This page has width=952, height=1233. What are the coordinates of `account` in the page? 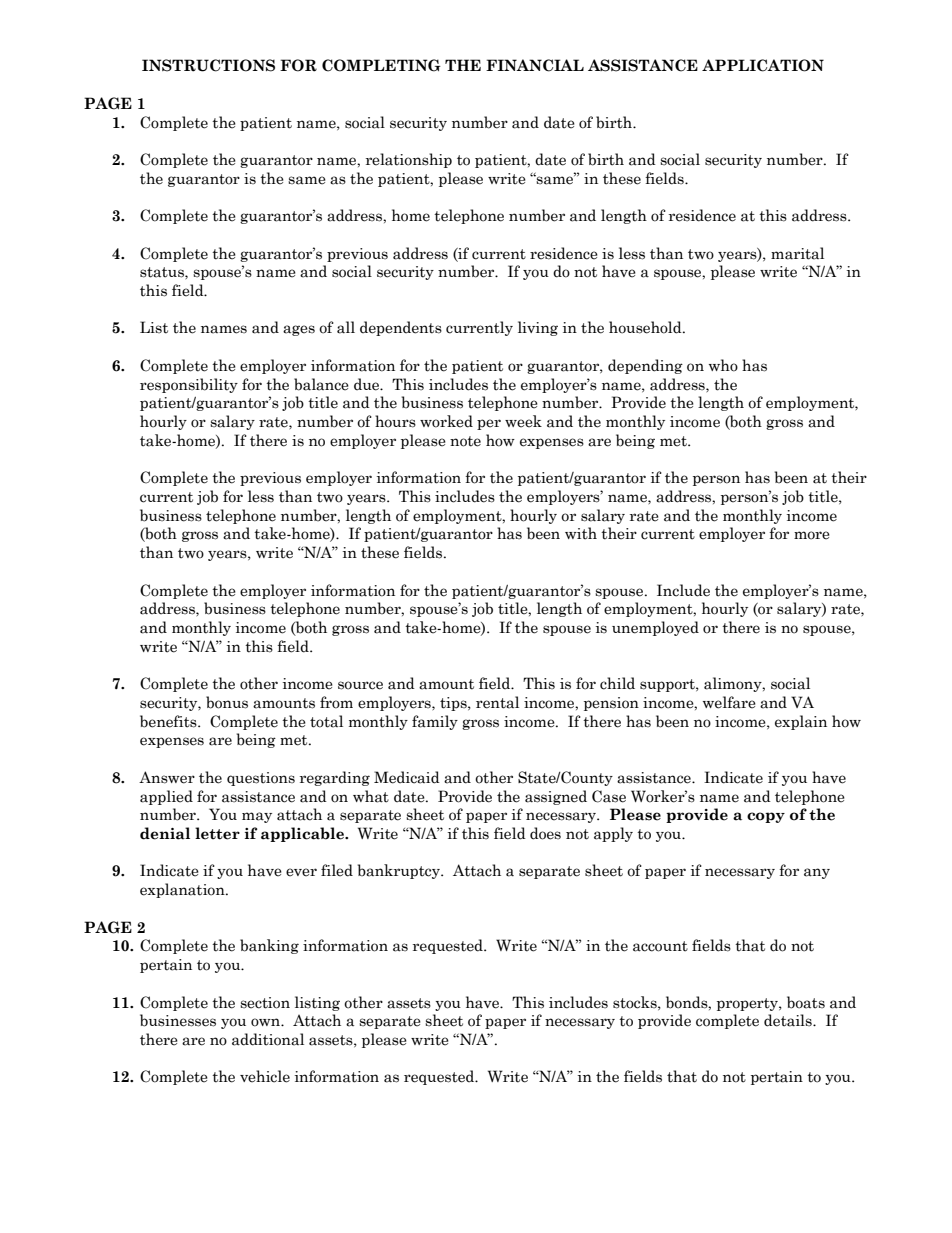 It's located at (660, 946).
